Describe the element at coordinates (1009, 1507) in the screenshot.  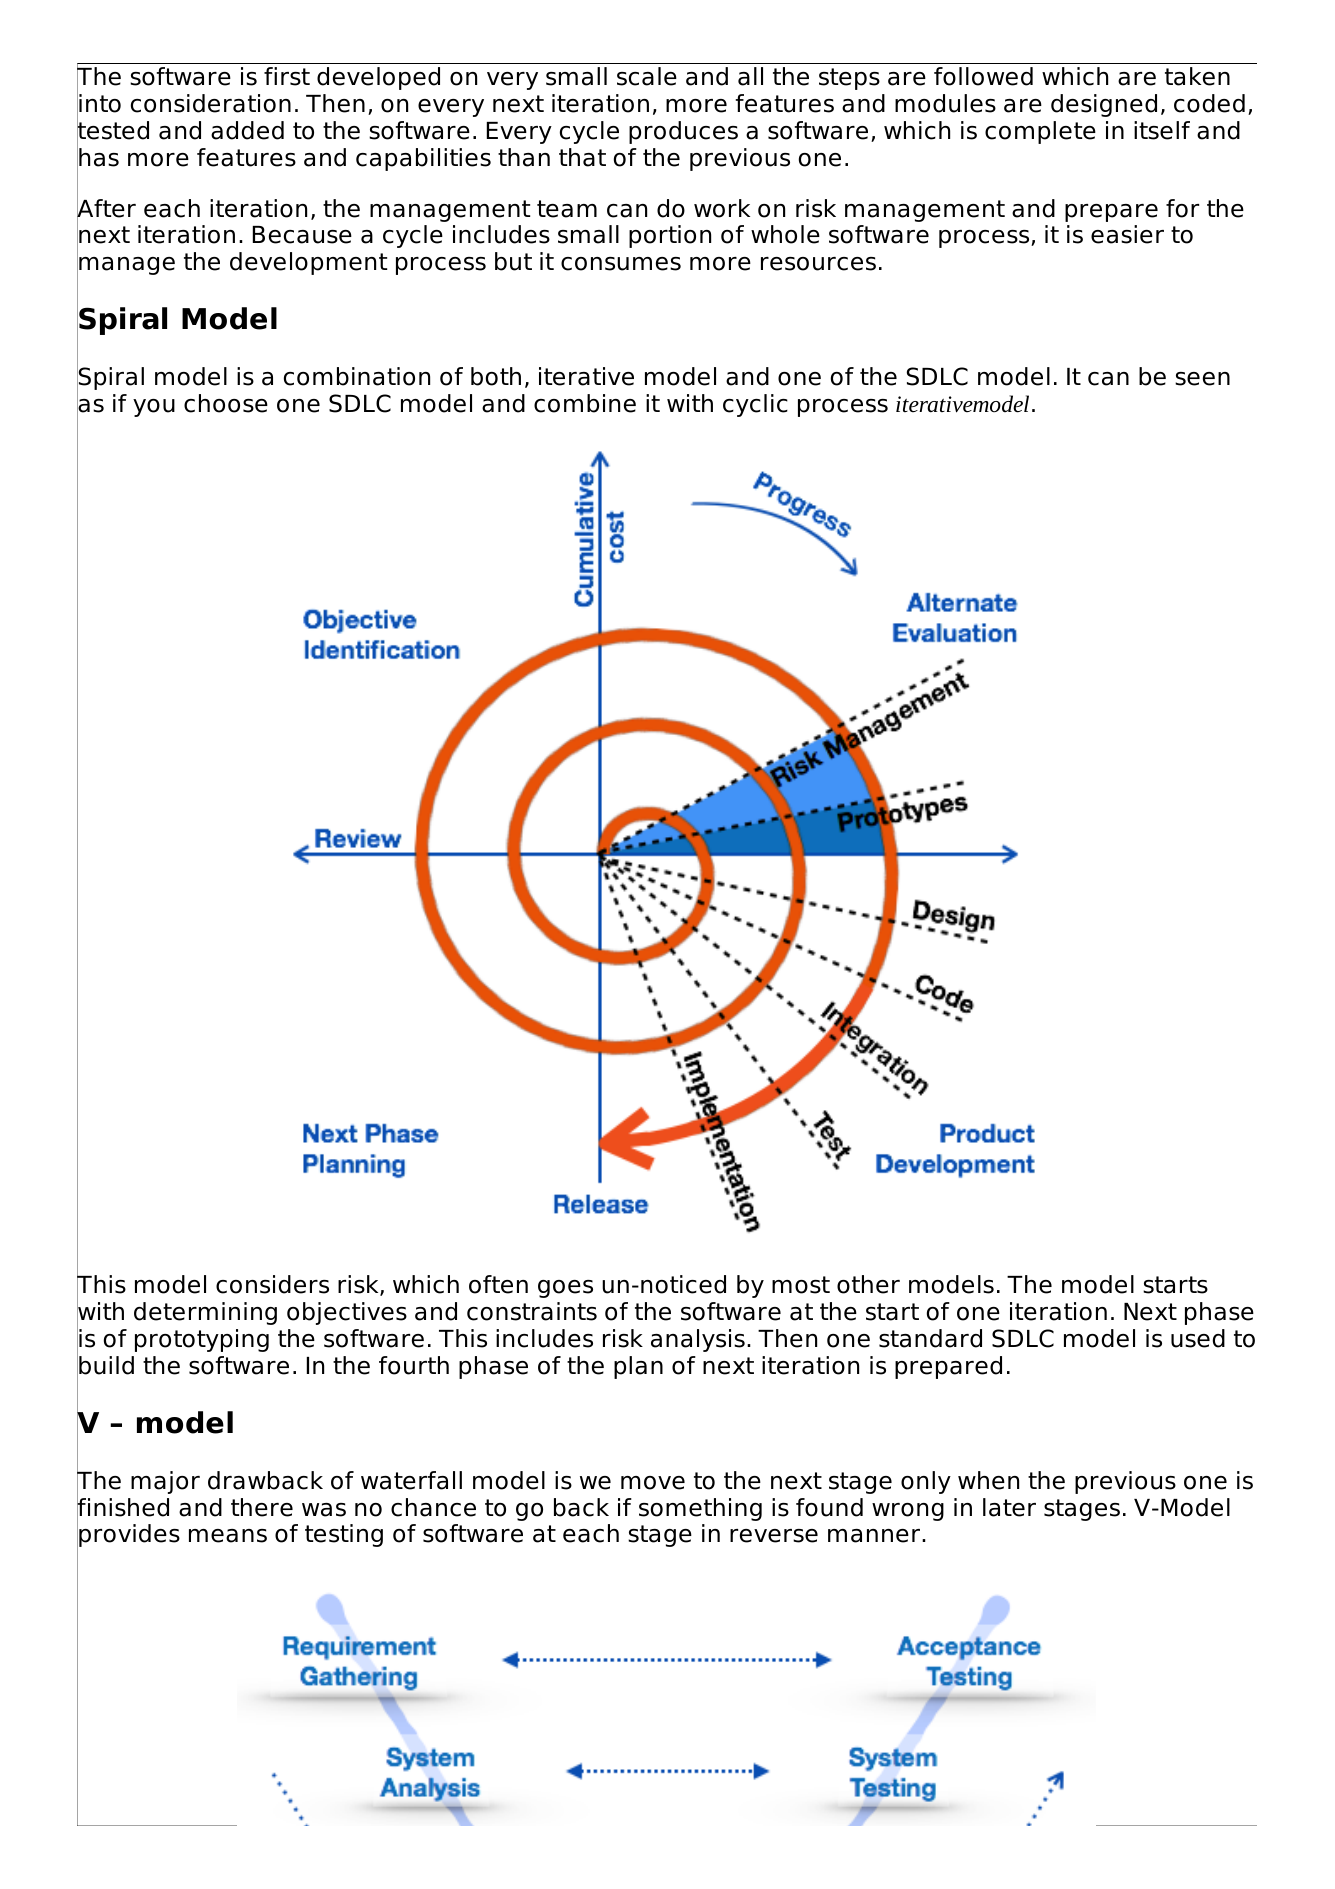
I see `later` at that location.
